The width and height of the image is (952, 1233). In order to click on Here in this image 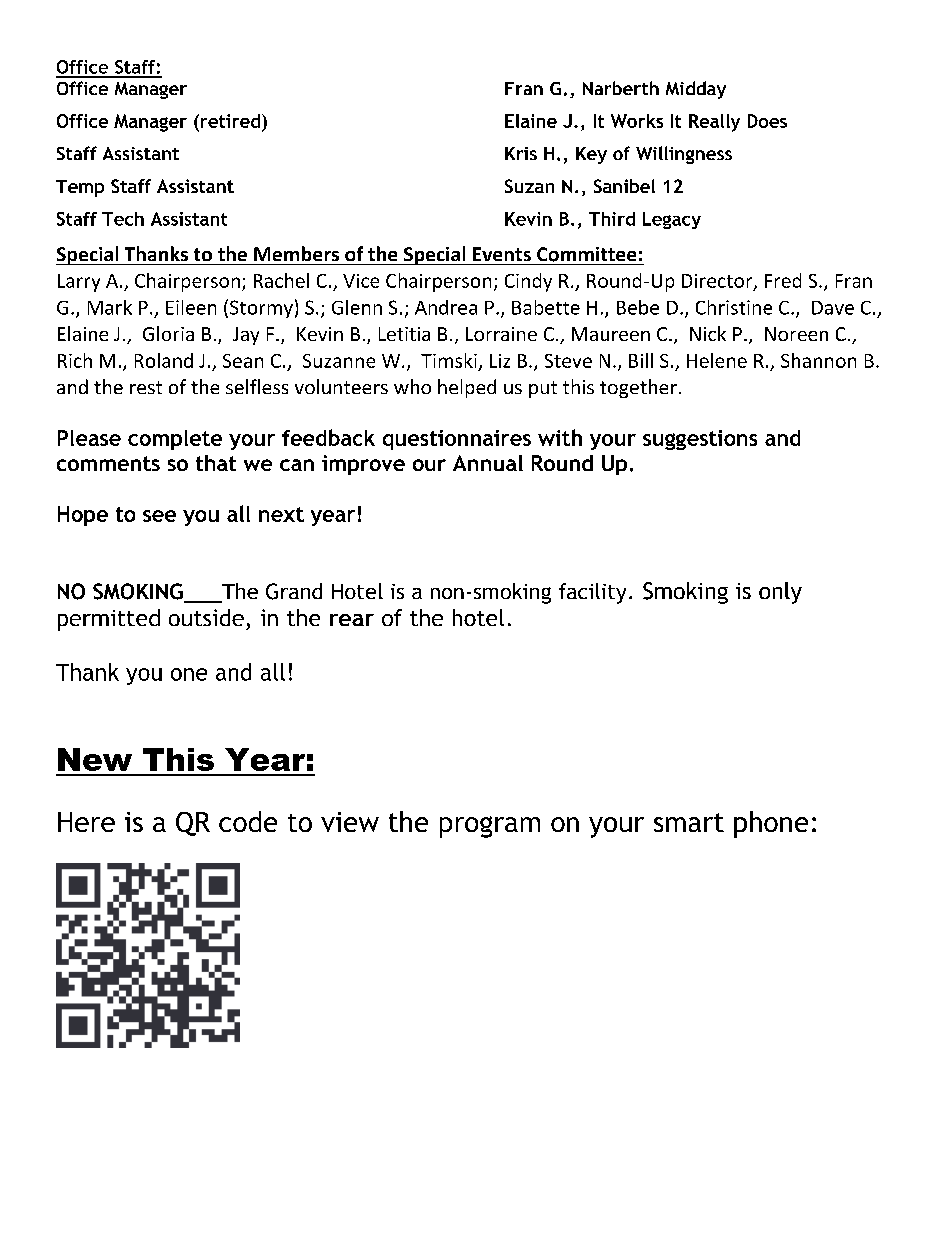, I will do `click(86, 822)`.
